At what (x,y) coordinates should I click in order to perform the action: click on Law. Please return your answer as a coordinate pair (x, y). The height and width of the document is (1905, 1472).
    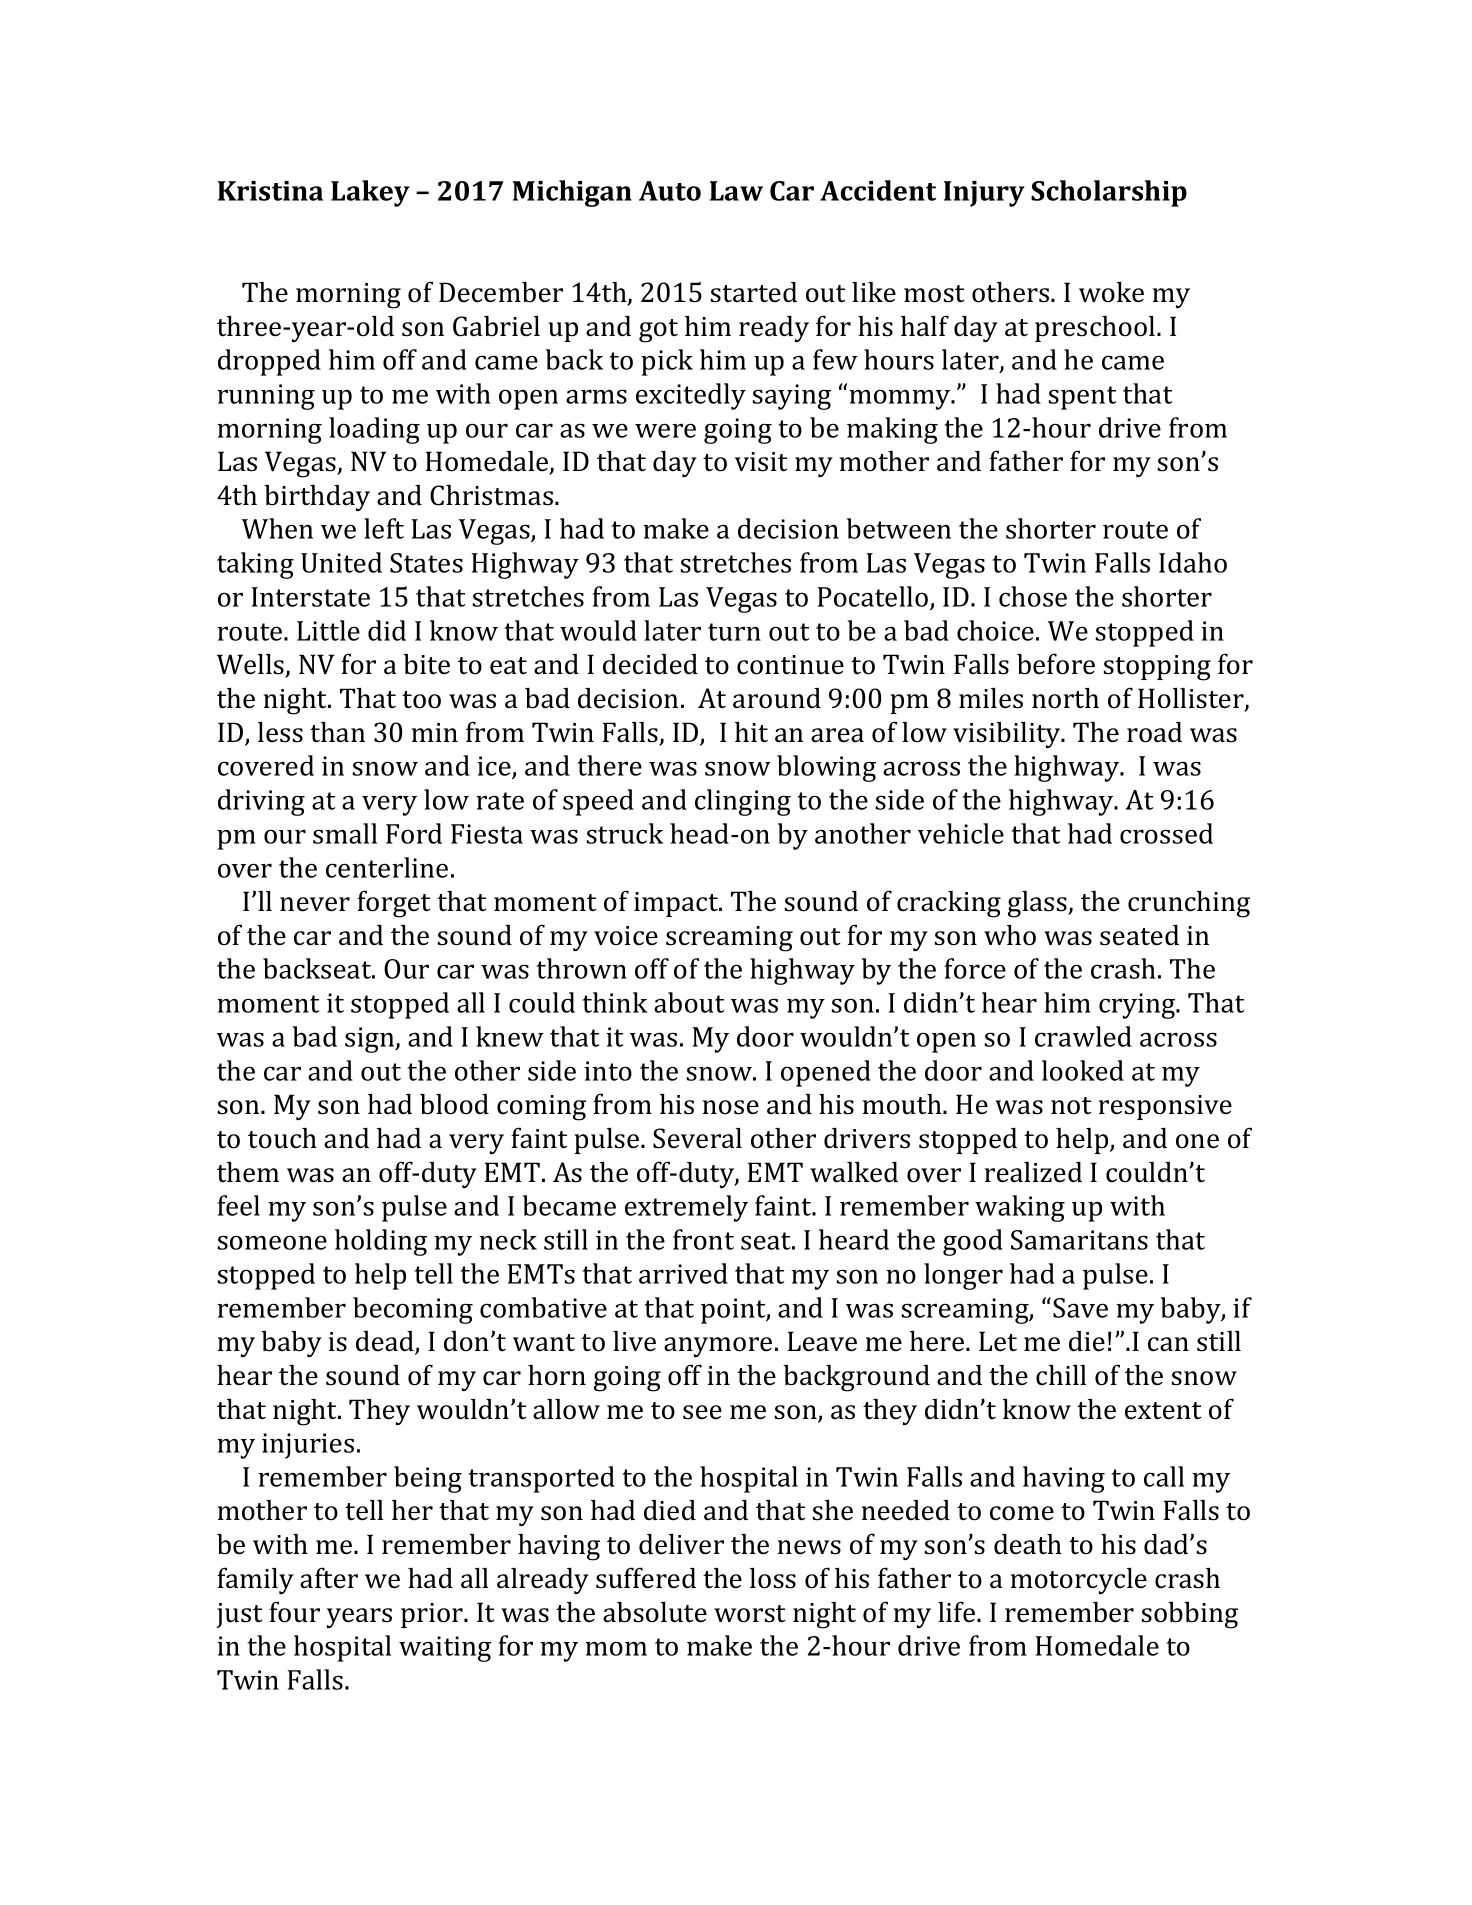
    Looking at the image, I should click on (736, 191).
